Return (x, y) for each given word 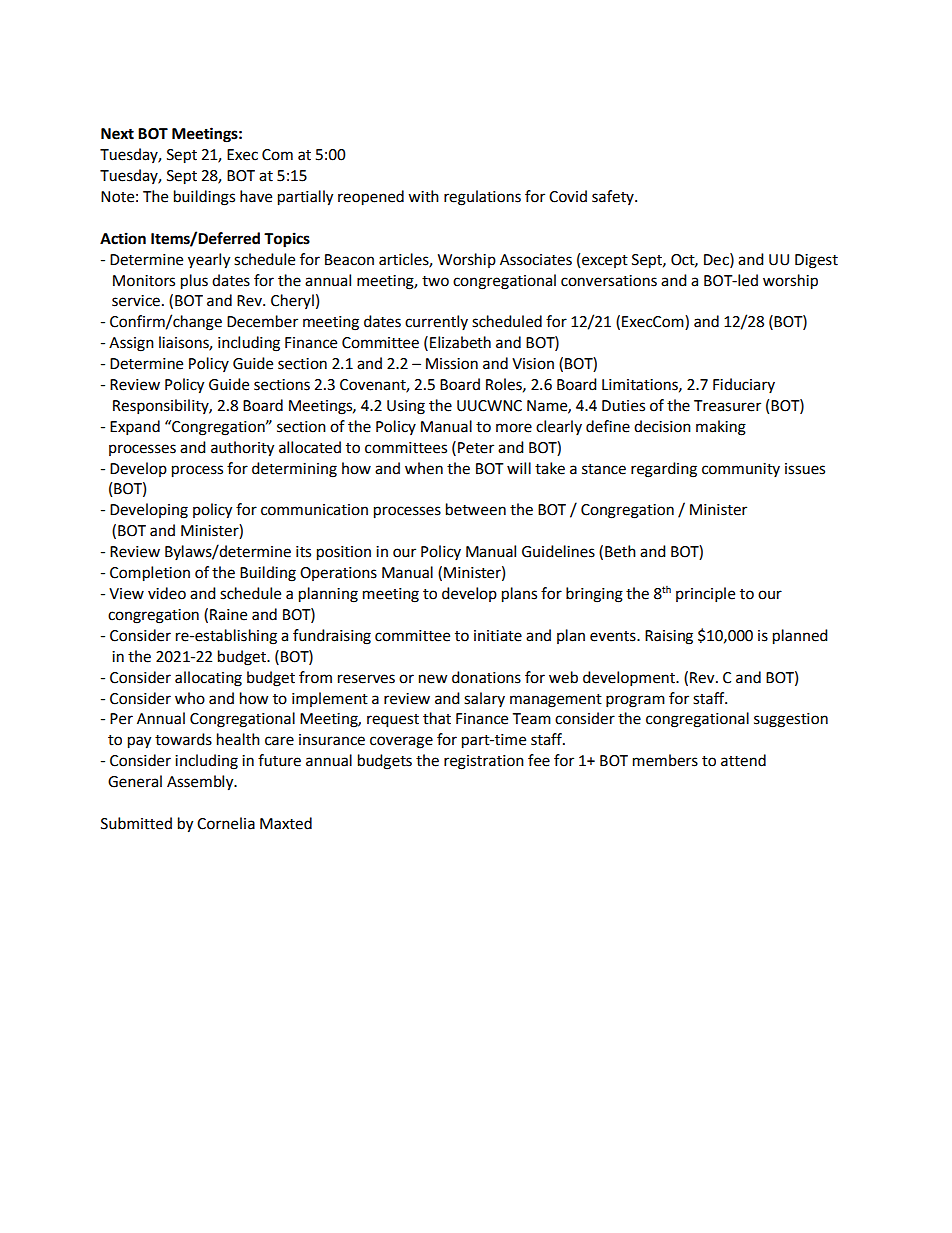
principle (705, 595)
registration (484, 762)
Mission (452, 364)
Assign (131, 344)
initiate (498, 636)
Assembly (201, 783)
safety (614, 197)
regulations (482, 198)
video (167, 593)
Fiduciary (744, 385)
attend (743, 760)
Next (117, 134)
